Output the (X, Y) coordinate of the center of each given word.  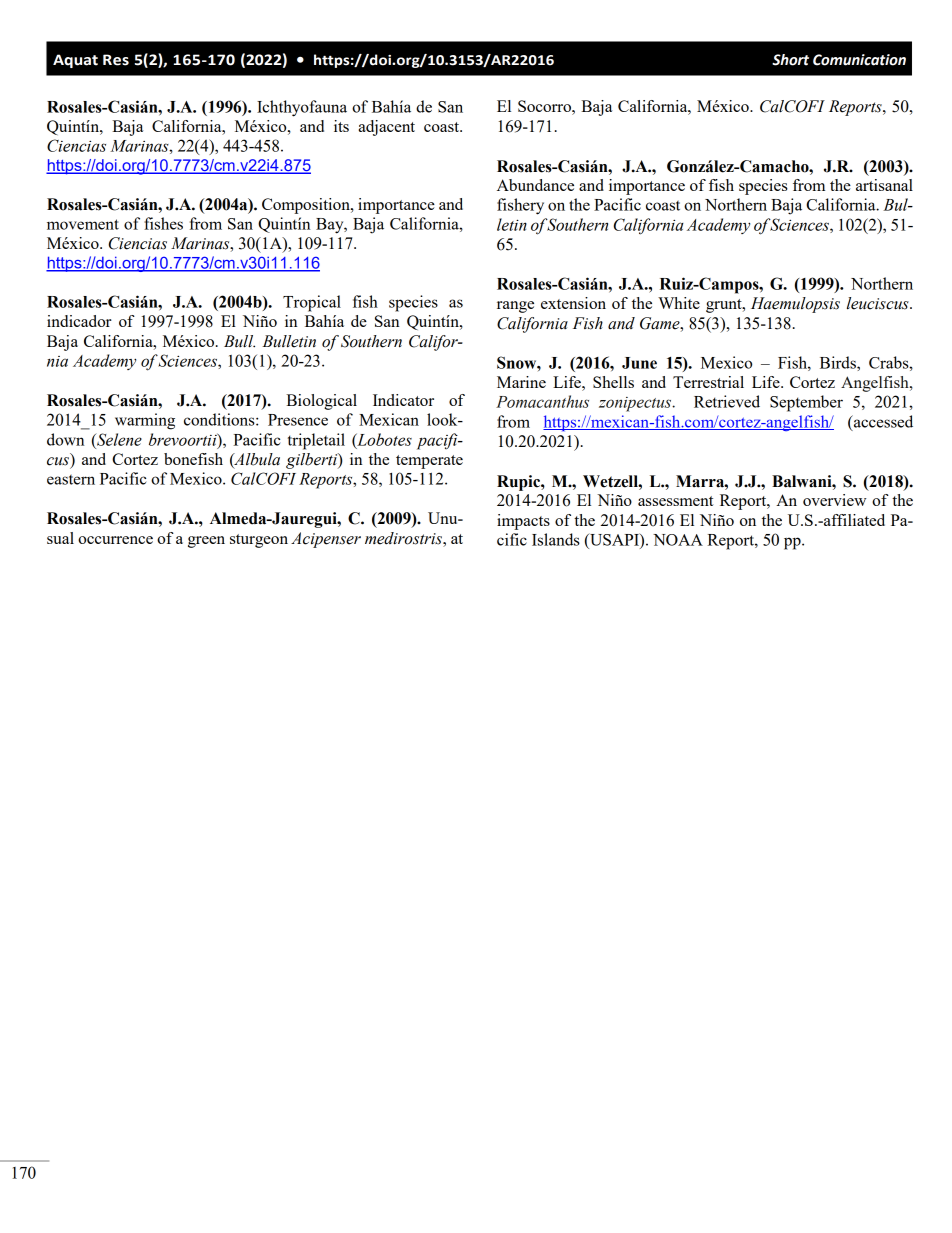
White (679, 303)
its (341, 126)
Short (790, 60)
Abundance (535, 185)
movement (83, 224)
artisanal (884, 185)
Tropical (312, 303)
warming (145, 421)
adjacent (387, 128)
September (806, 403)
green (206, 542)
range (515, 307)
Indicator (403, 400)
